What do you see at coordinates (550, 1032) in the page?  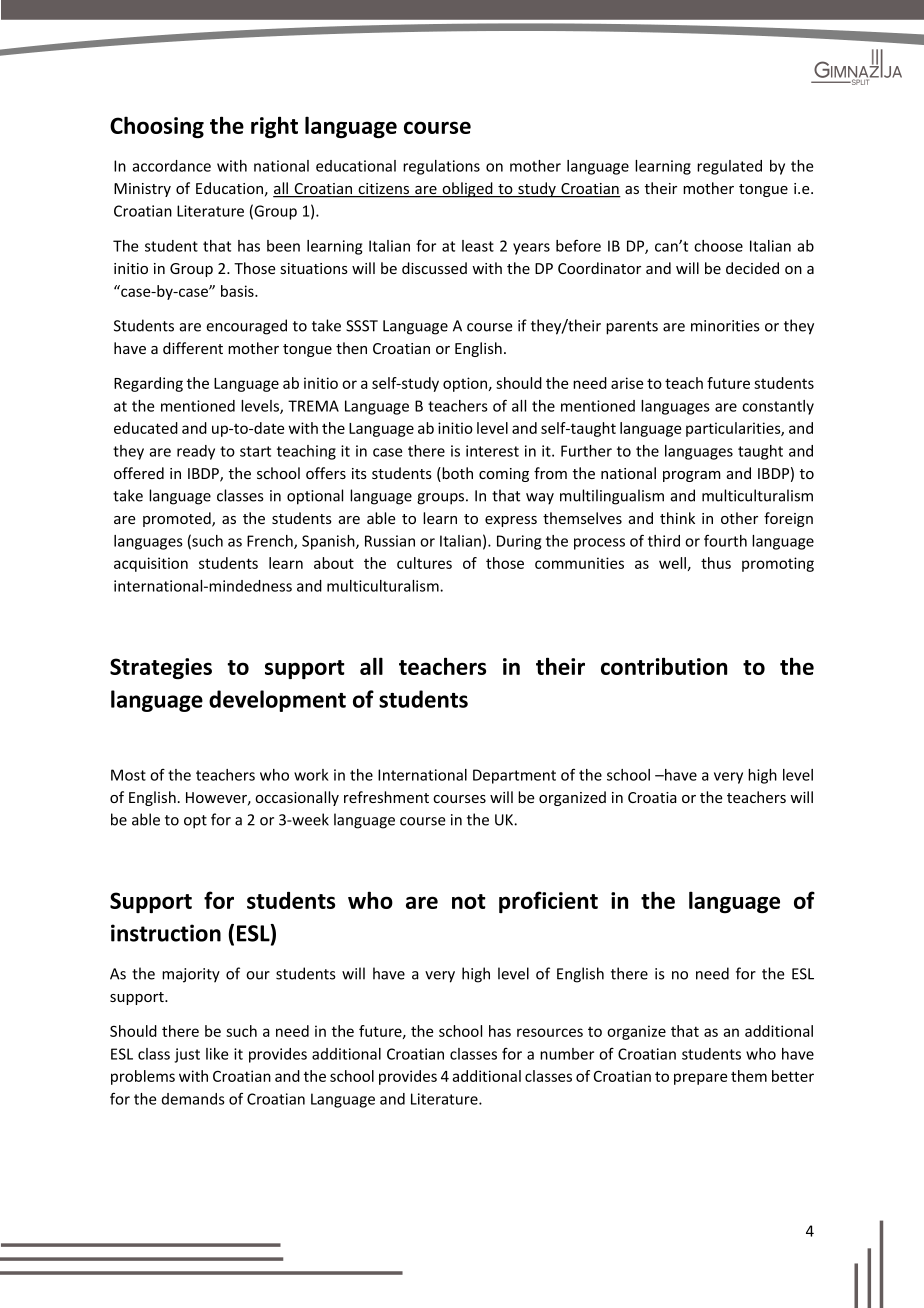 I see `resources` at bounding box center [550, 1032].
